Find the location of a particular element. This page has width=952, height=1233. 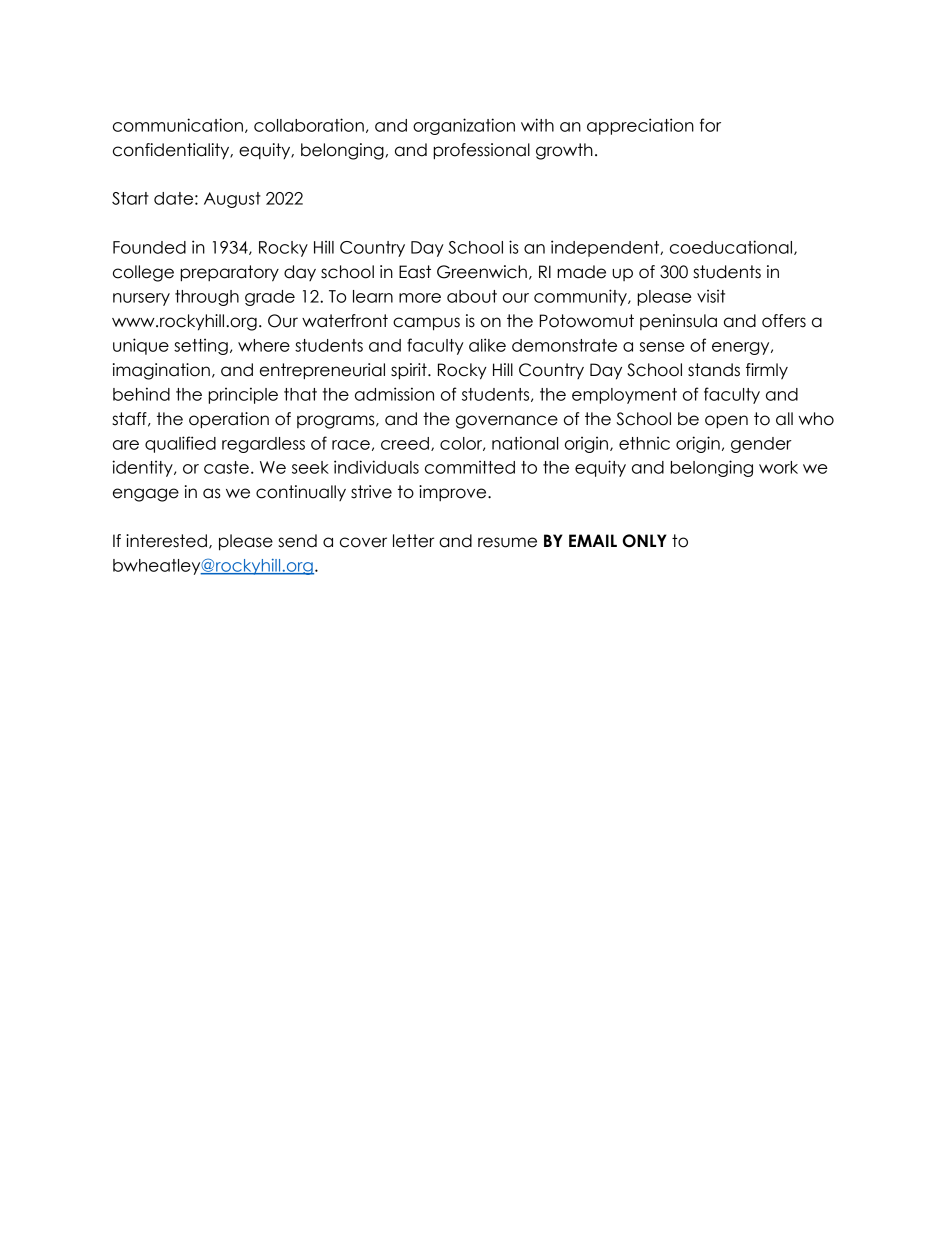

open is located at coordinates (726, 422).
